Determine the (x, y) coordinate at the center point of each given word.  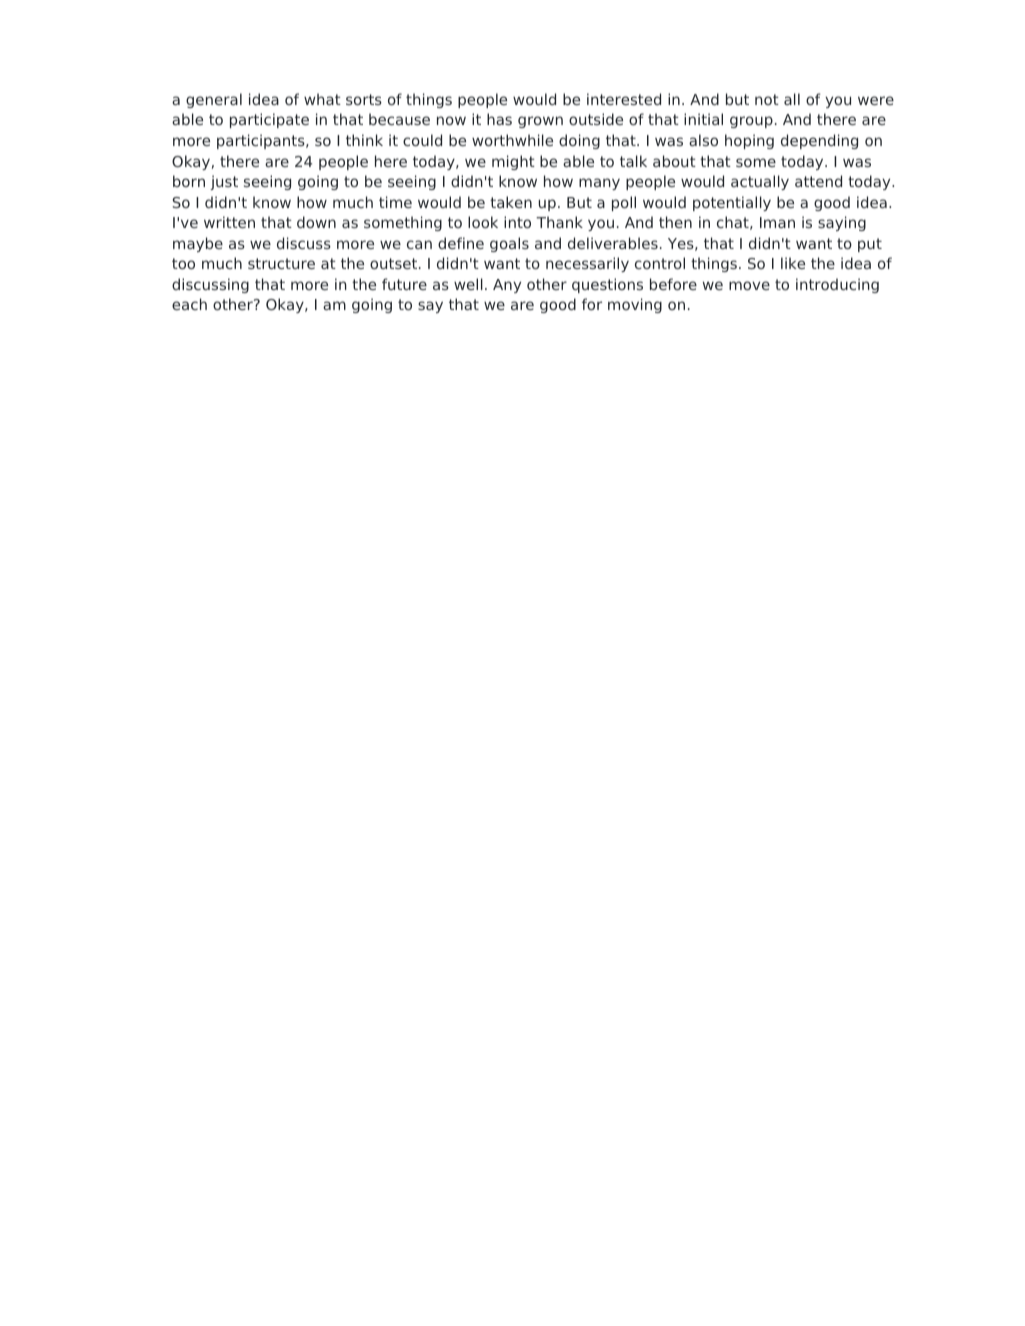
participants (262, 141)
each (189, 304)
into (517, 222)
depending (819, 141)
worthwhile (512, 140)
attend (818, 181)
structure (281, 263)
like (793, 263)
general (214, 100)
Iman (777, 222)
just (224, 182)
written (229, 222)
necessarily (587, 264)
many (599, 184)
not (767, 99)
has (499, 119)
